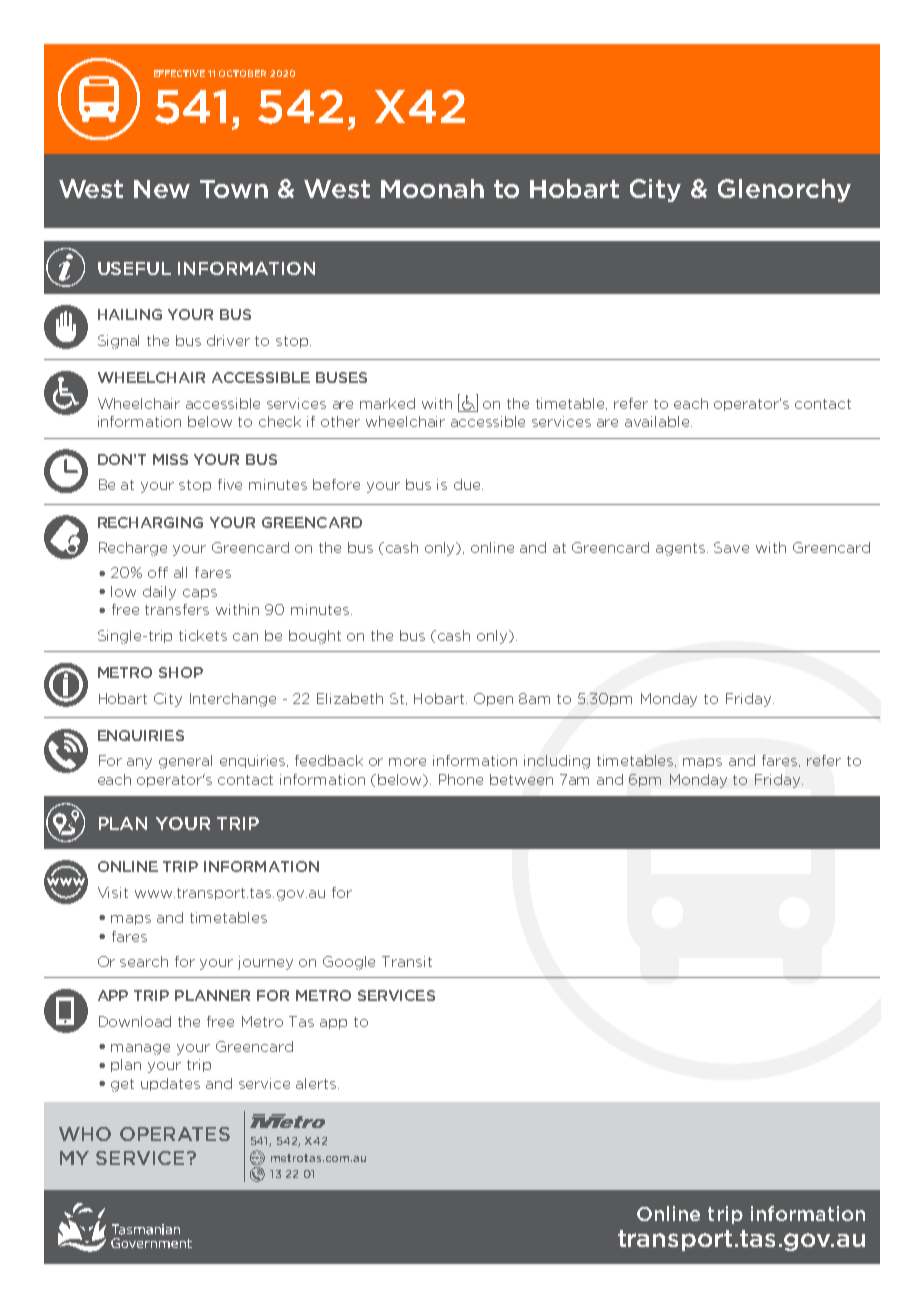 Image resolution: width=924 pixels, height=1308 pixels. What do you see at coordinates (242, 73) in the document?
I see `OCTOBER` at bounding box center [242, 73].
